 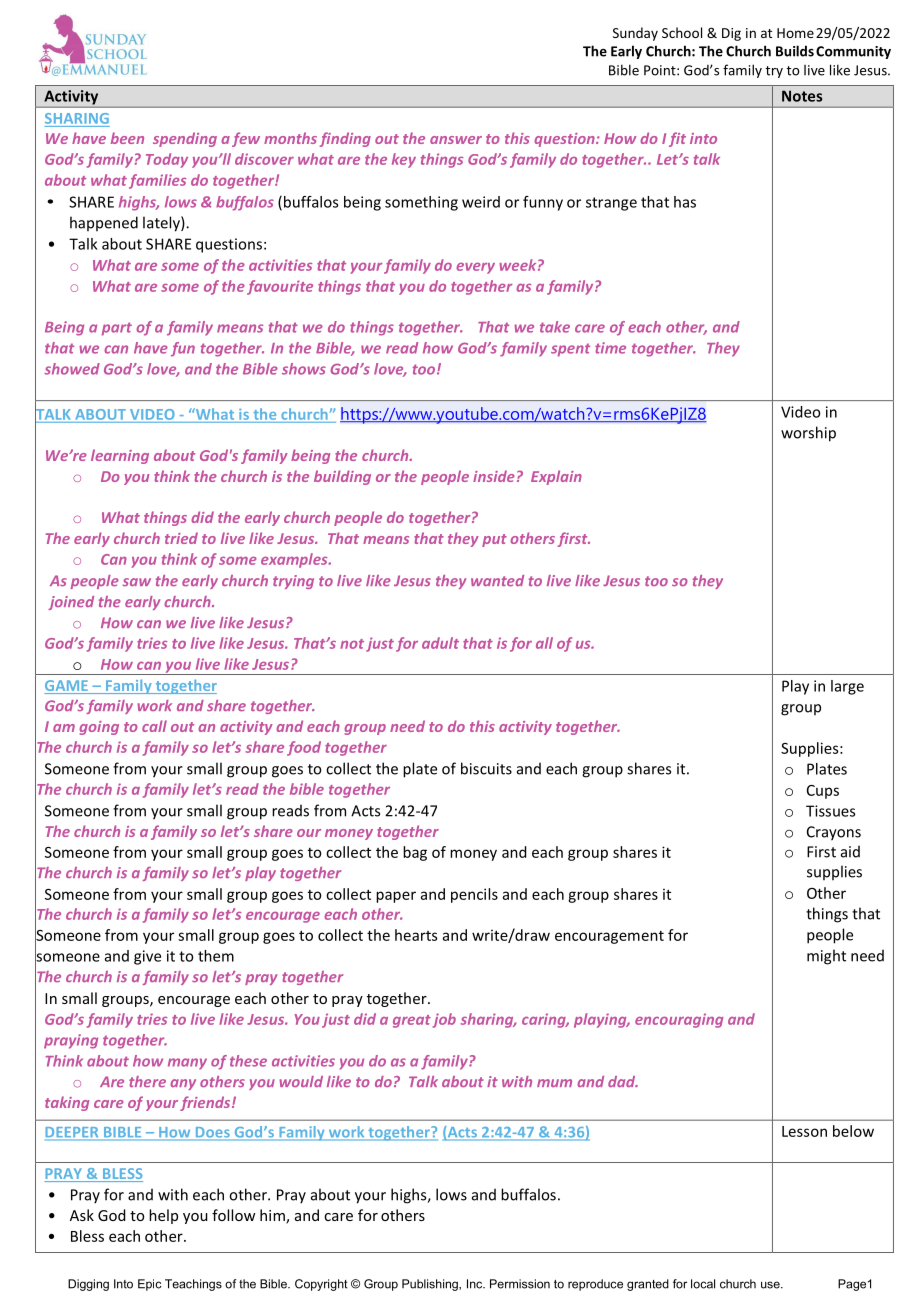 I want to click on call, so click(x=154, y=726).
